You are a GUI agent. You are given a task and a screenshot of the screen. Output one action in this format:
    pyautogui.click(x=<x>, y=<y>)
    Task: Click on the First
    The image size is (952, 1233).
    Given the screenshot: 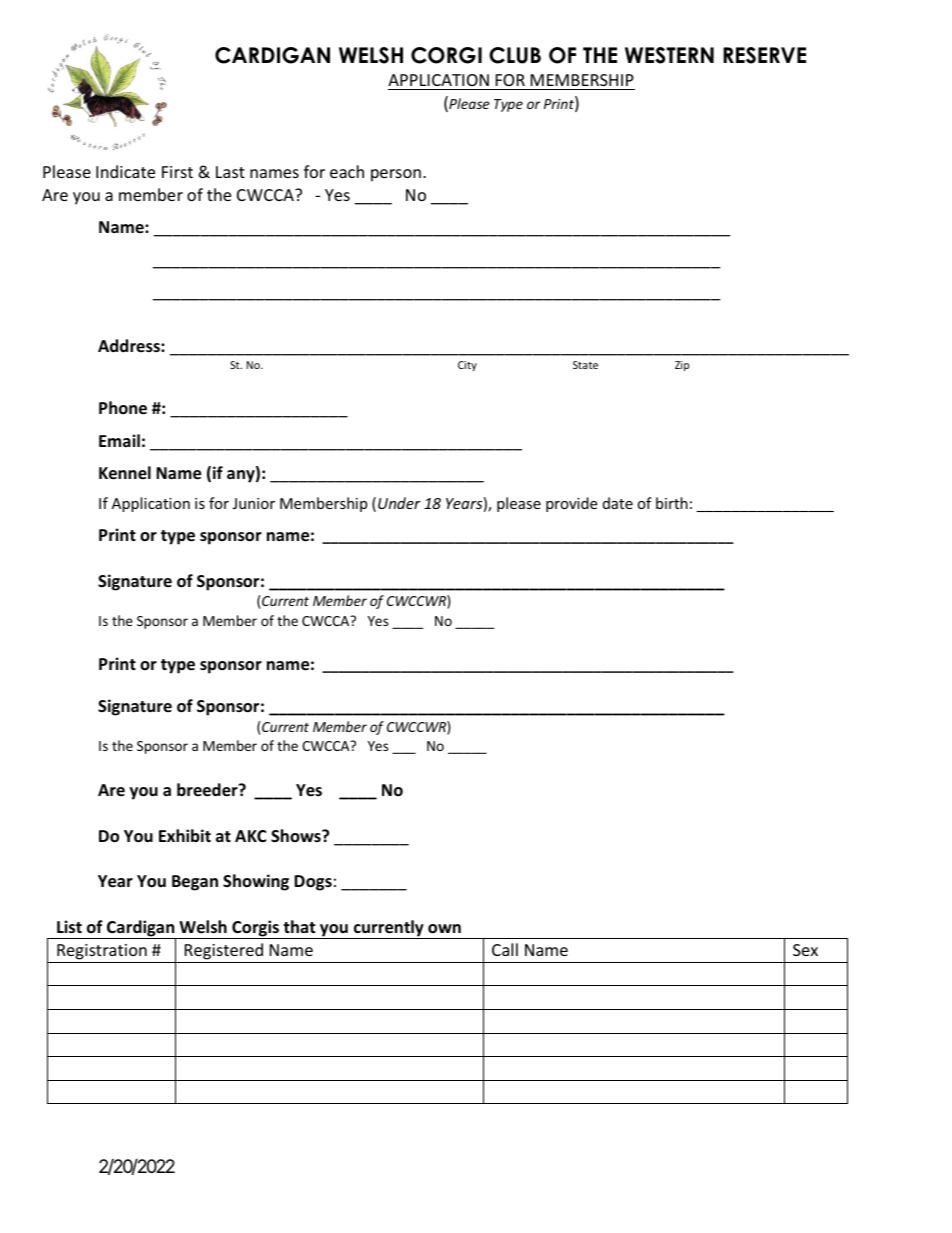 What is the action you would take?
    pyautogui.click(x=177, y=172)
